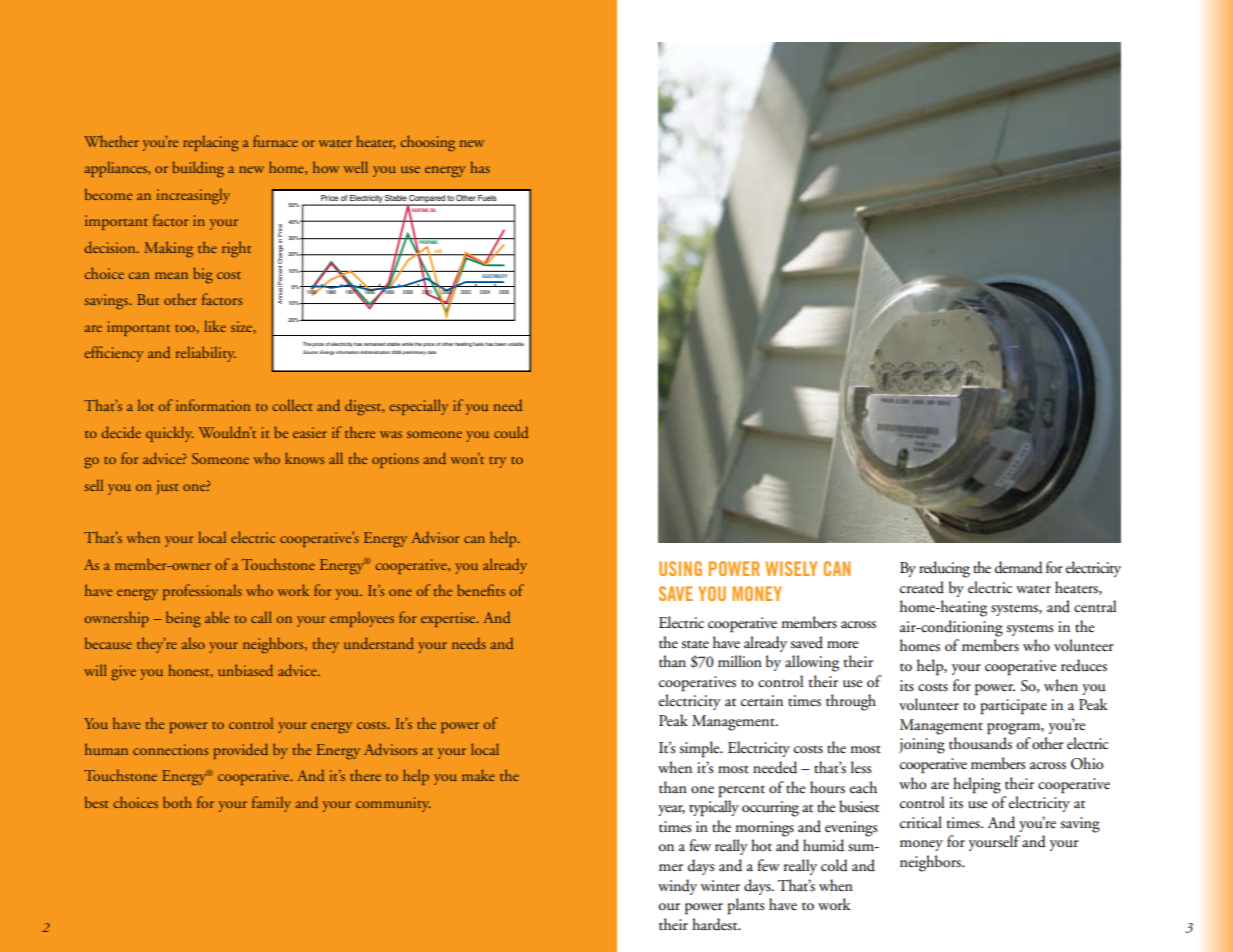 This image has height=952, width=1233. What do you see at coordinates (1019, 567) in the image?
I see `demand` at bounding box center [1019, 567].
